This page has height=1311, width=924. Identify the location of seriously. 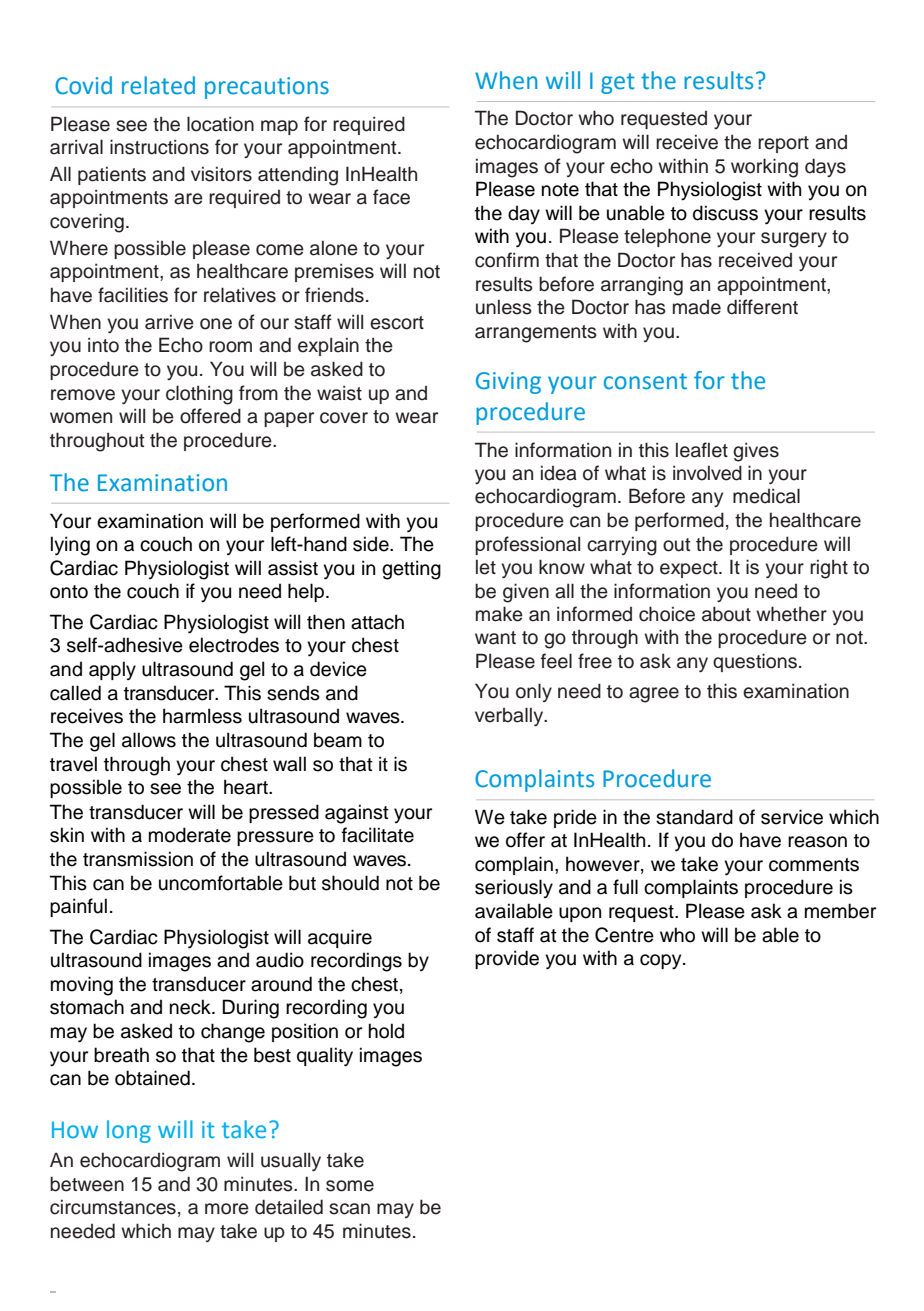
(514, 888).
